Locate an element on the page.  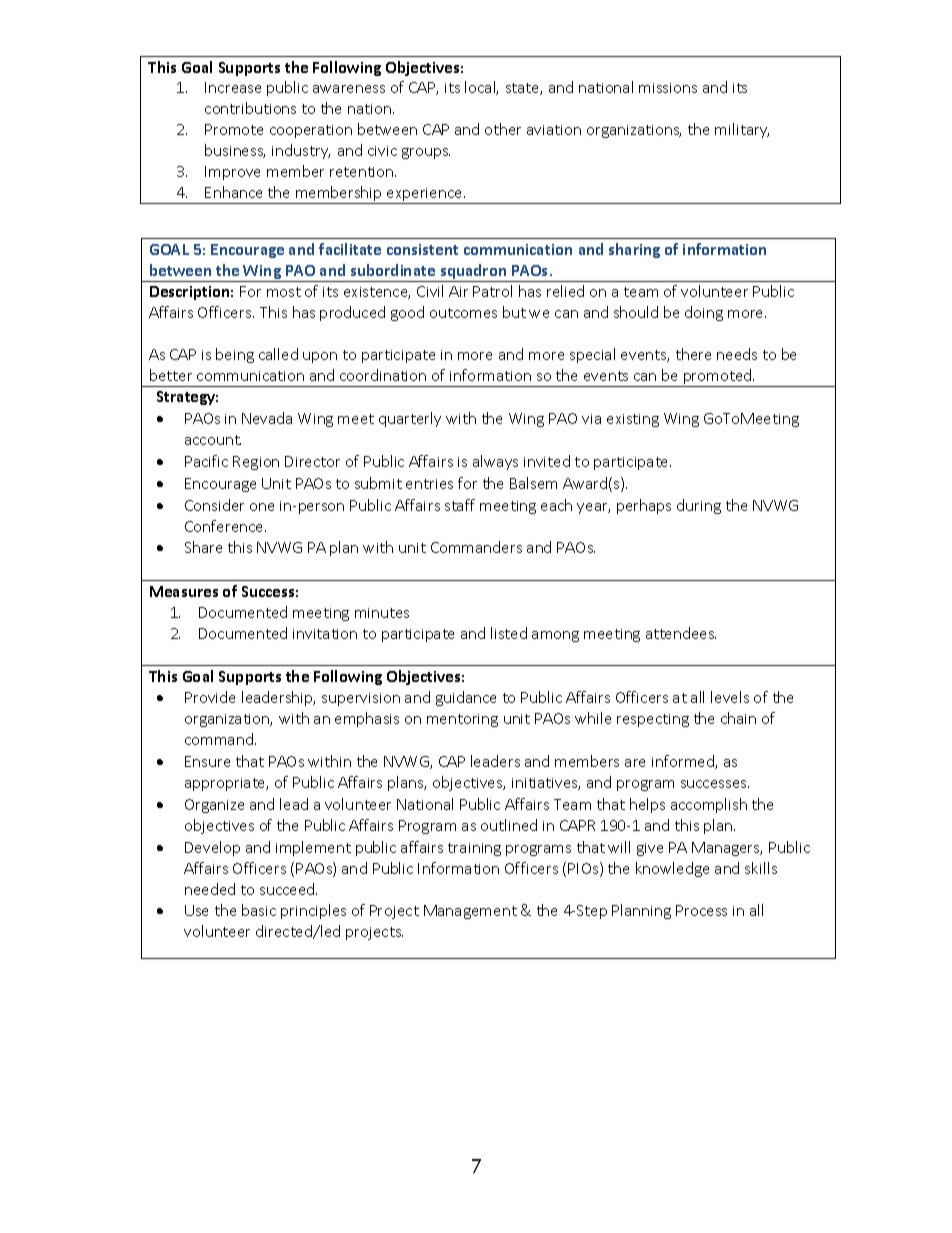
Measures is located at coordinates (184, 591).
